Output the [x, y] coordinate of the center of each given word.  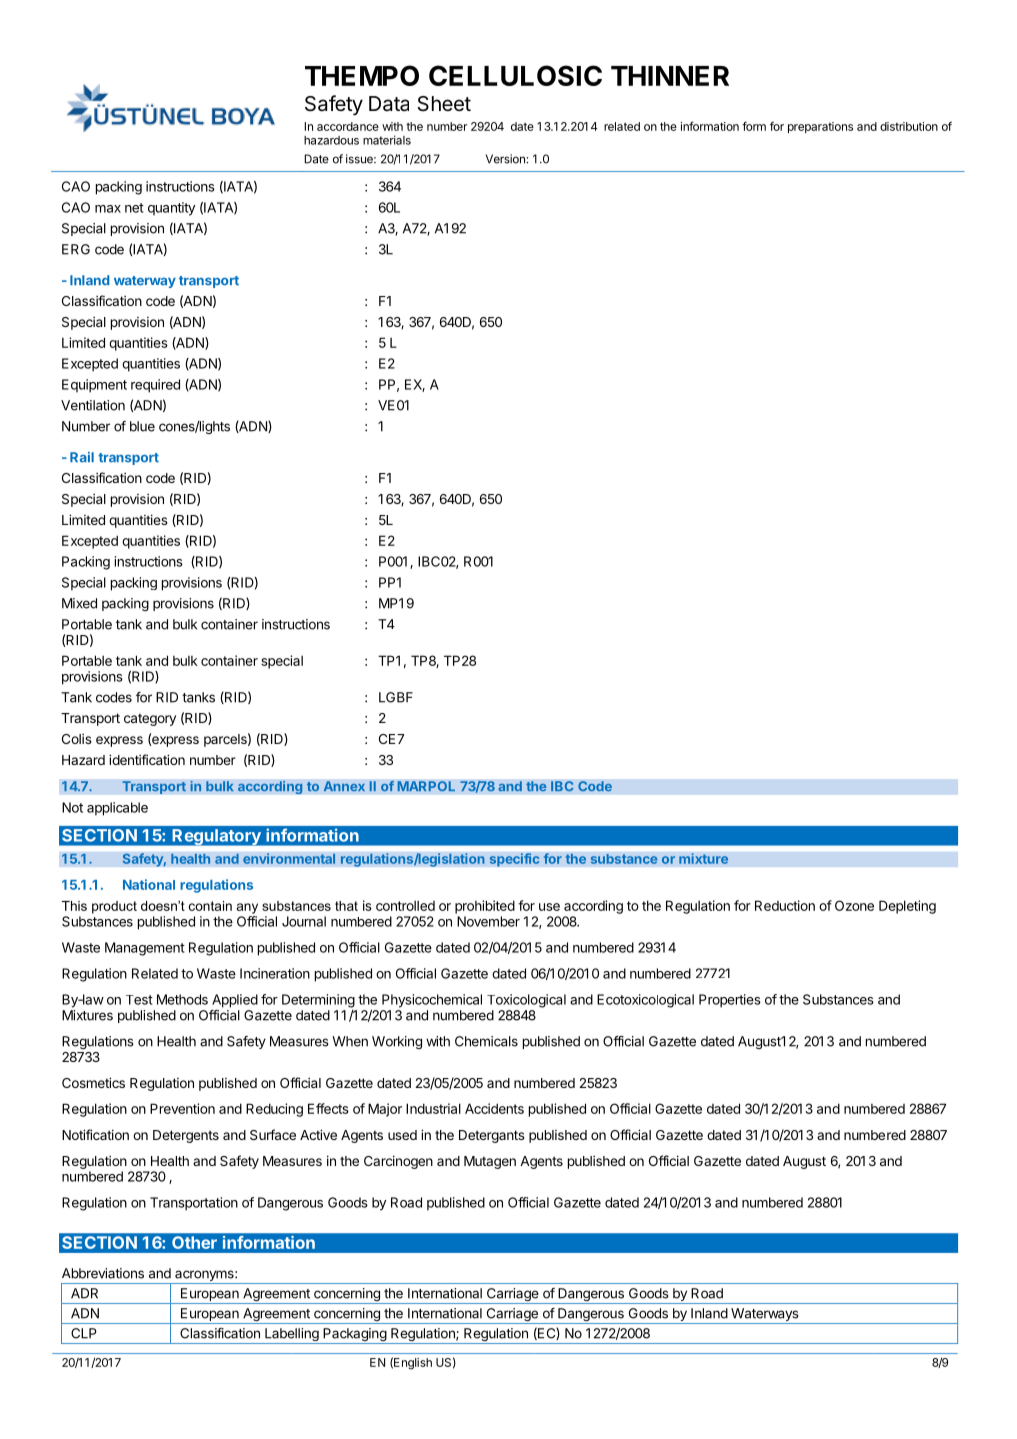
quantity [171, 209]
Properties [730, 1001]
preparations [820, 127]
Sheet [444, 104]
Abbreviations [103, 1273]
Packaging [354, 1336]
